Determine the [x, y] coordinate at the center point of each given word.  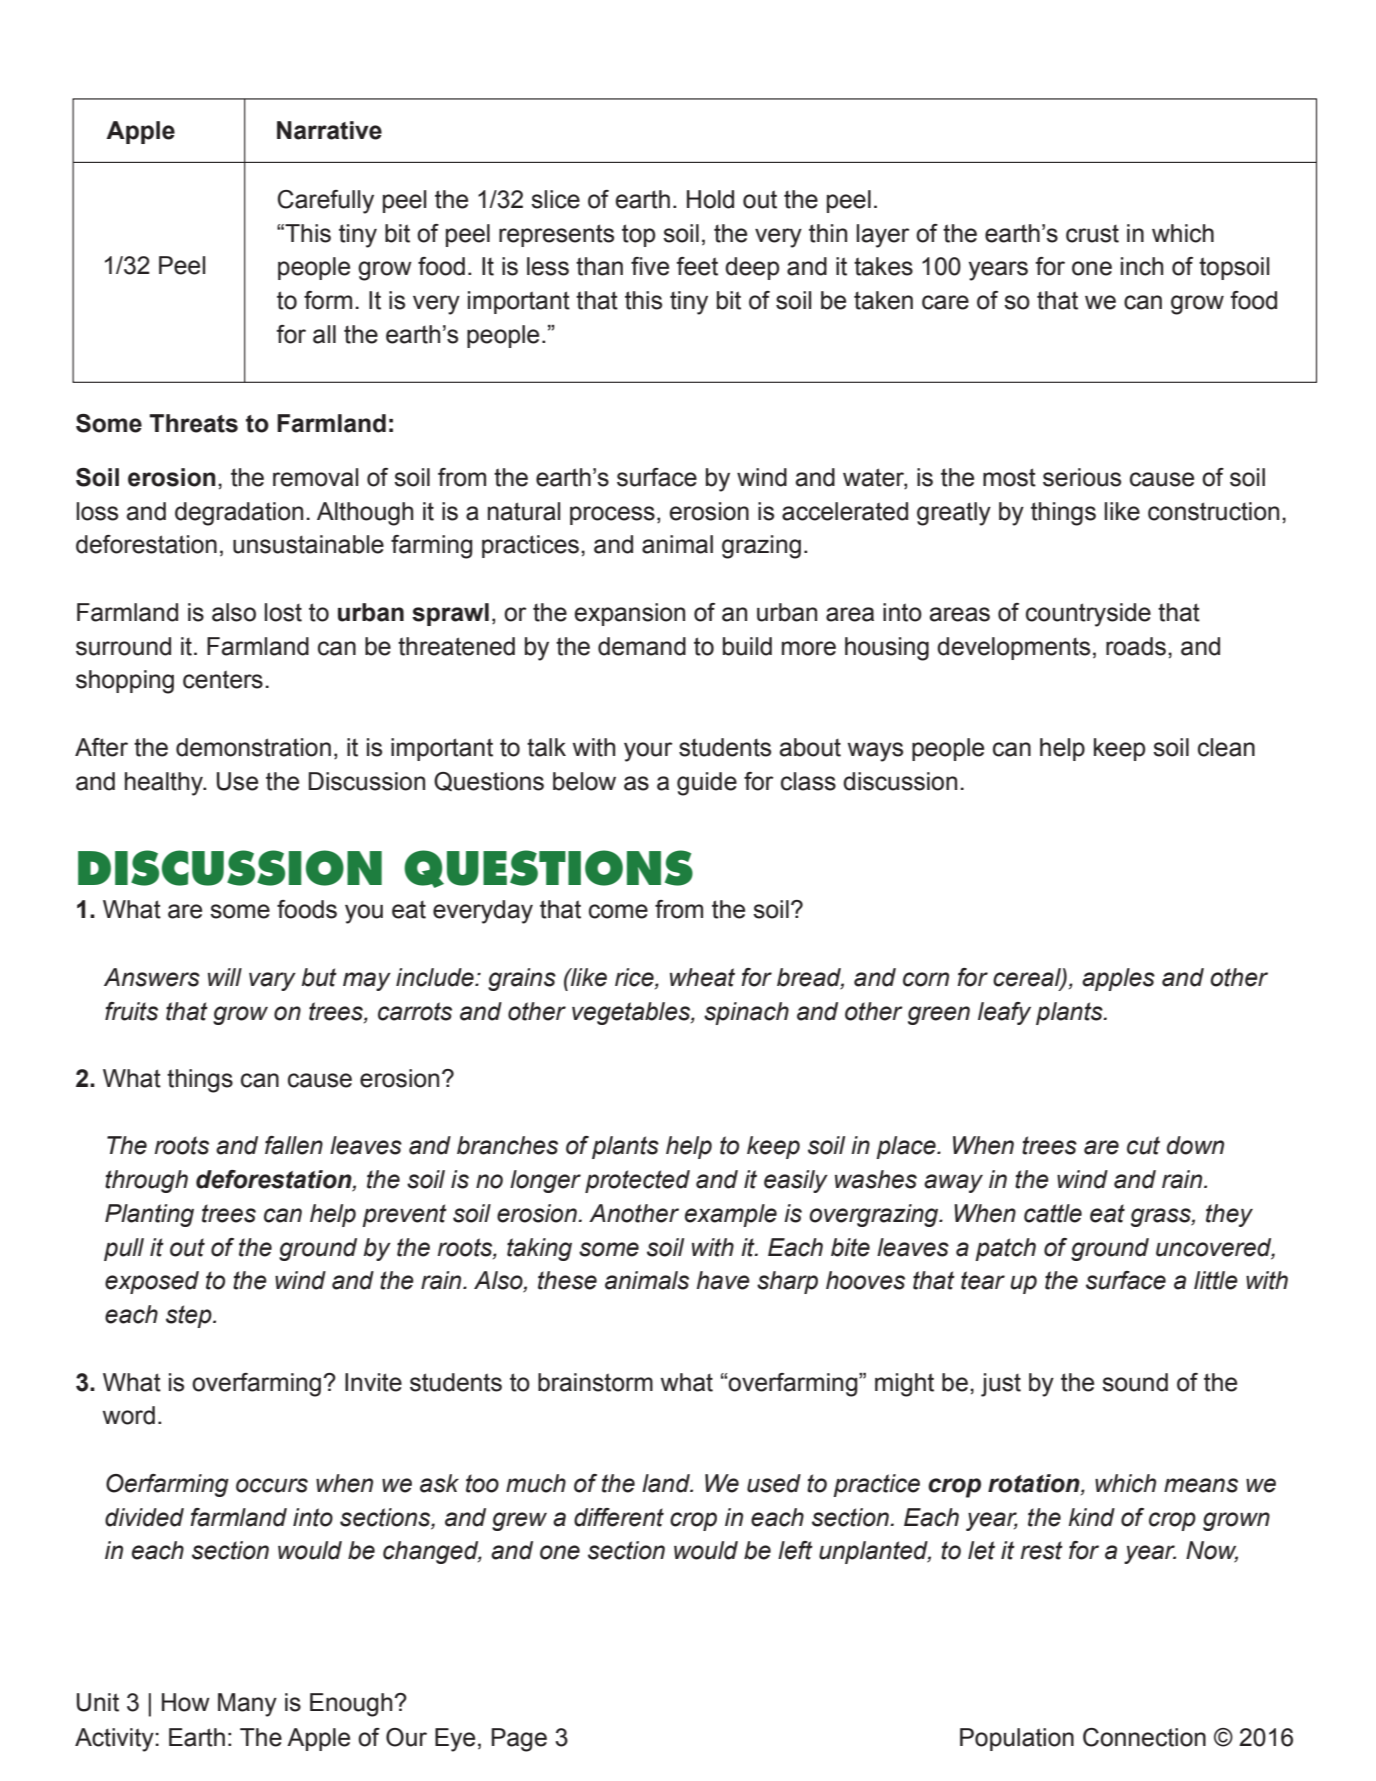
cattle [1053, 1213]
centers [223, 679]
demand [642, 646]
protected [637, 1181]
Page [519, 1740]
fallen [294, 1145]
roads [1136, 646]
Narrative [329, 130]
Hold [710, 199]
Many [247, 1705]
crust [1092, 233]
